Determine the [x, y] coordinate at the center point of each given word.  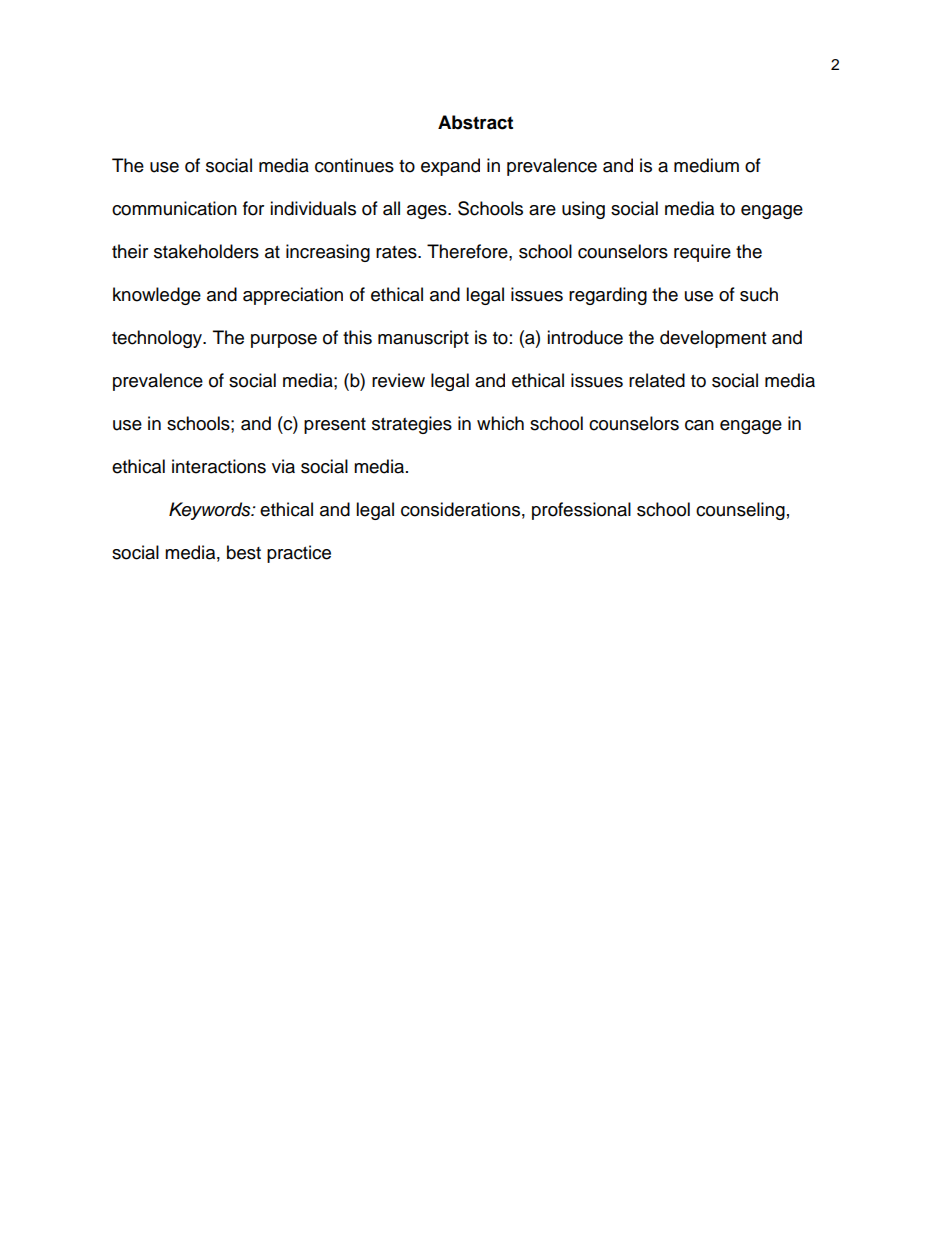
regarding [608, 296]
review [398, 380]
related [657, 380]
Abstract [475, 122]
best [244, 552]
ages [428, 212]
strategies [412, 425]
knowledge [157, 296]
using [583, 210]
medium [706, 165]
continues [354, 165]
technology [158, 339]
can [699, 425]
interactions [219, 466]
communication [174, 208]
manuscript [423, 339]
